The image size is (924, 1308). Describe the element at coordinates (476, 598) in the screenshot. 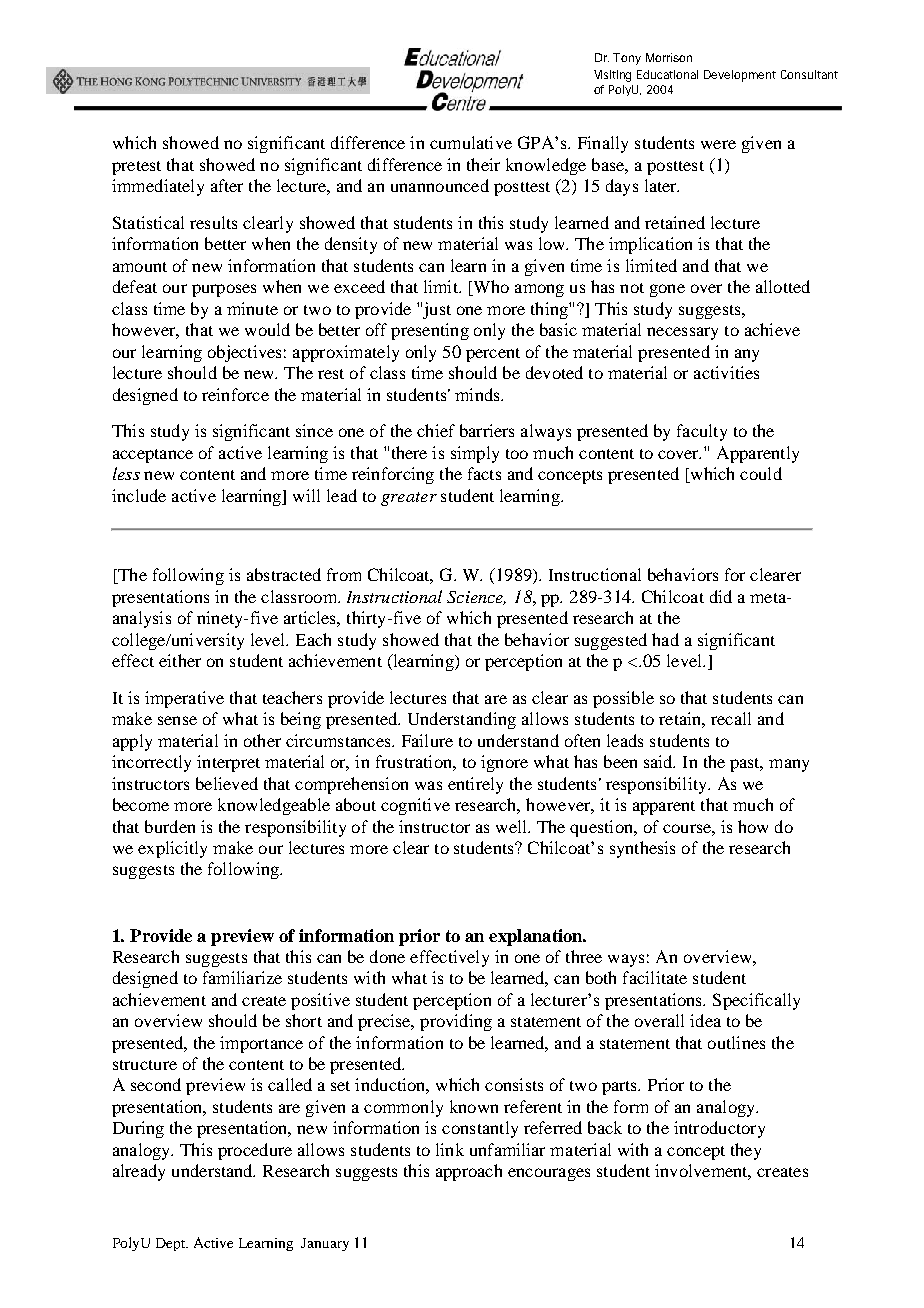

I see `Science` at that location.
